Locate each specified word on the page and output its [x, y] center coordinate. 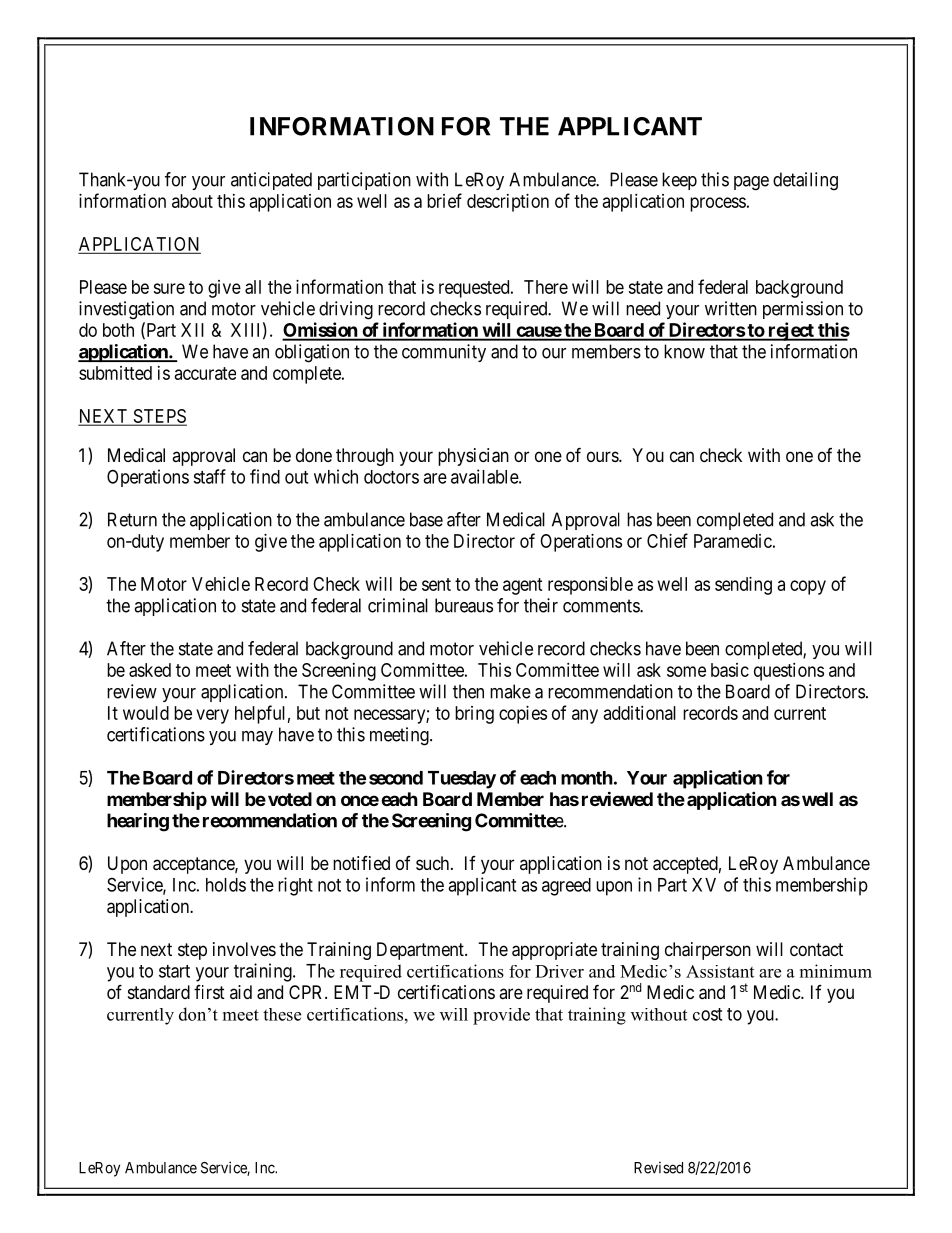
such [434, 863]
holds [226, 885]
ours [603, 456]
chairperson [708, 951]
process [718, 204]
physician [473, 457]
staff [209, 476]
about [192, 201]
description [508, 203]
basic [730, 670]
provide [501, 1016]
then [468, 691]
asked [150, 670]
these [282, 1014]
